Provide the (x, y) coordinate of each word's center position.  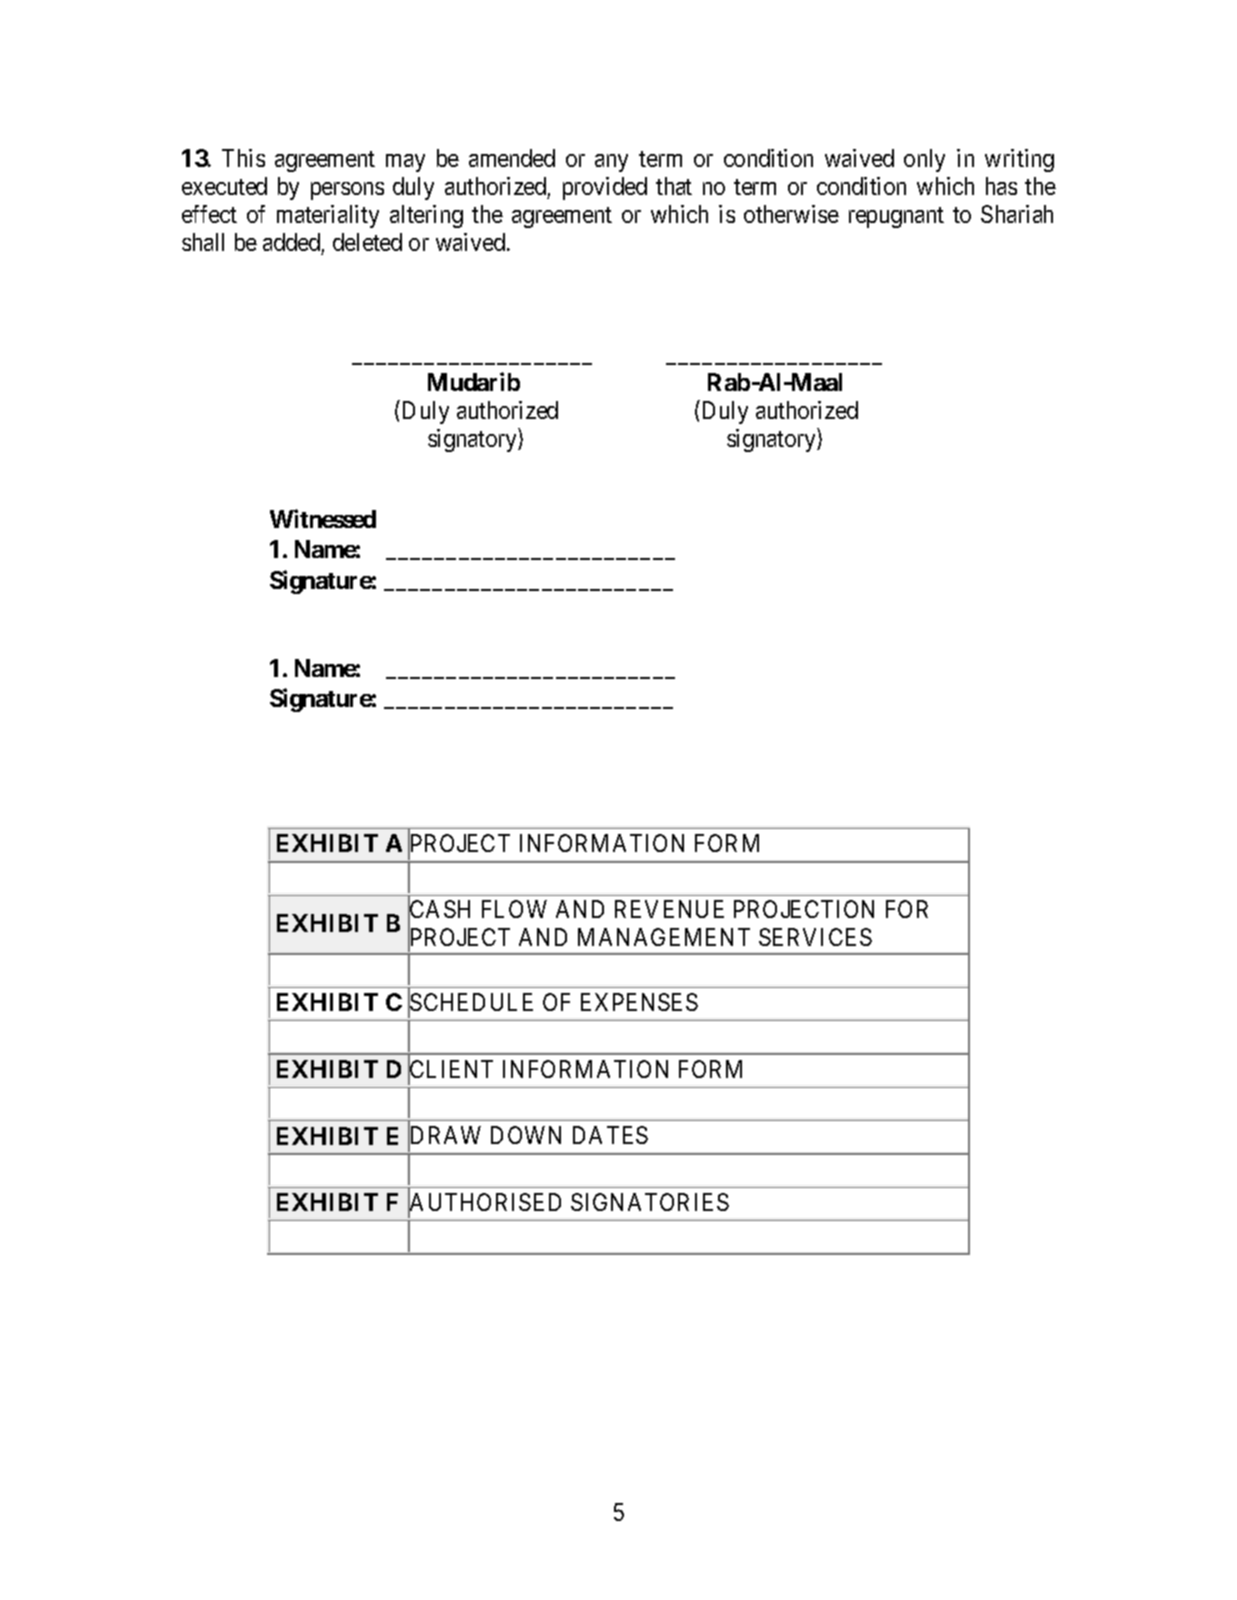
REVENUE (669, 909)
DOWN (526, 1135)
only (924, 160)
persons (347, 191)
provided (605, 188)
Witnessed (323, 518)
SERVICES (815, 937)
